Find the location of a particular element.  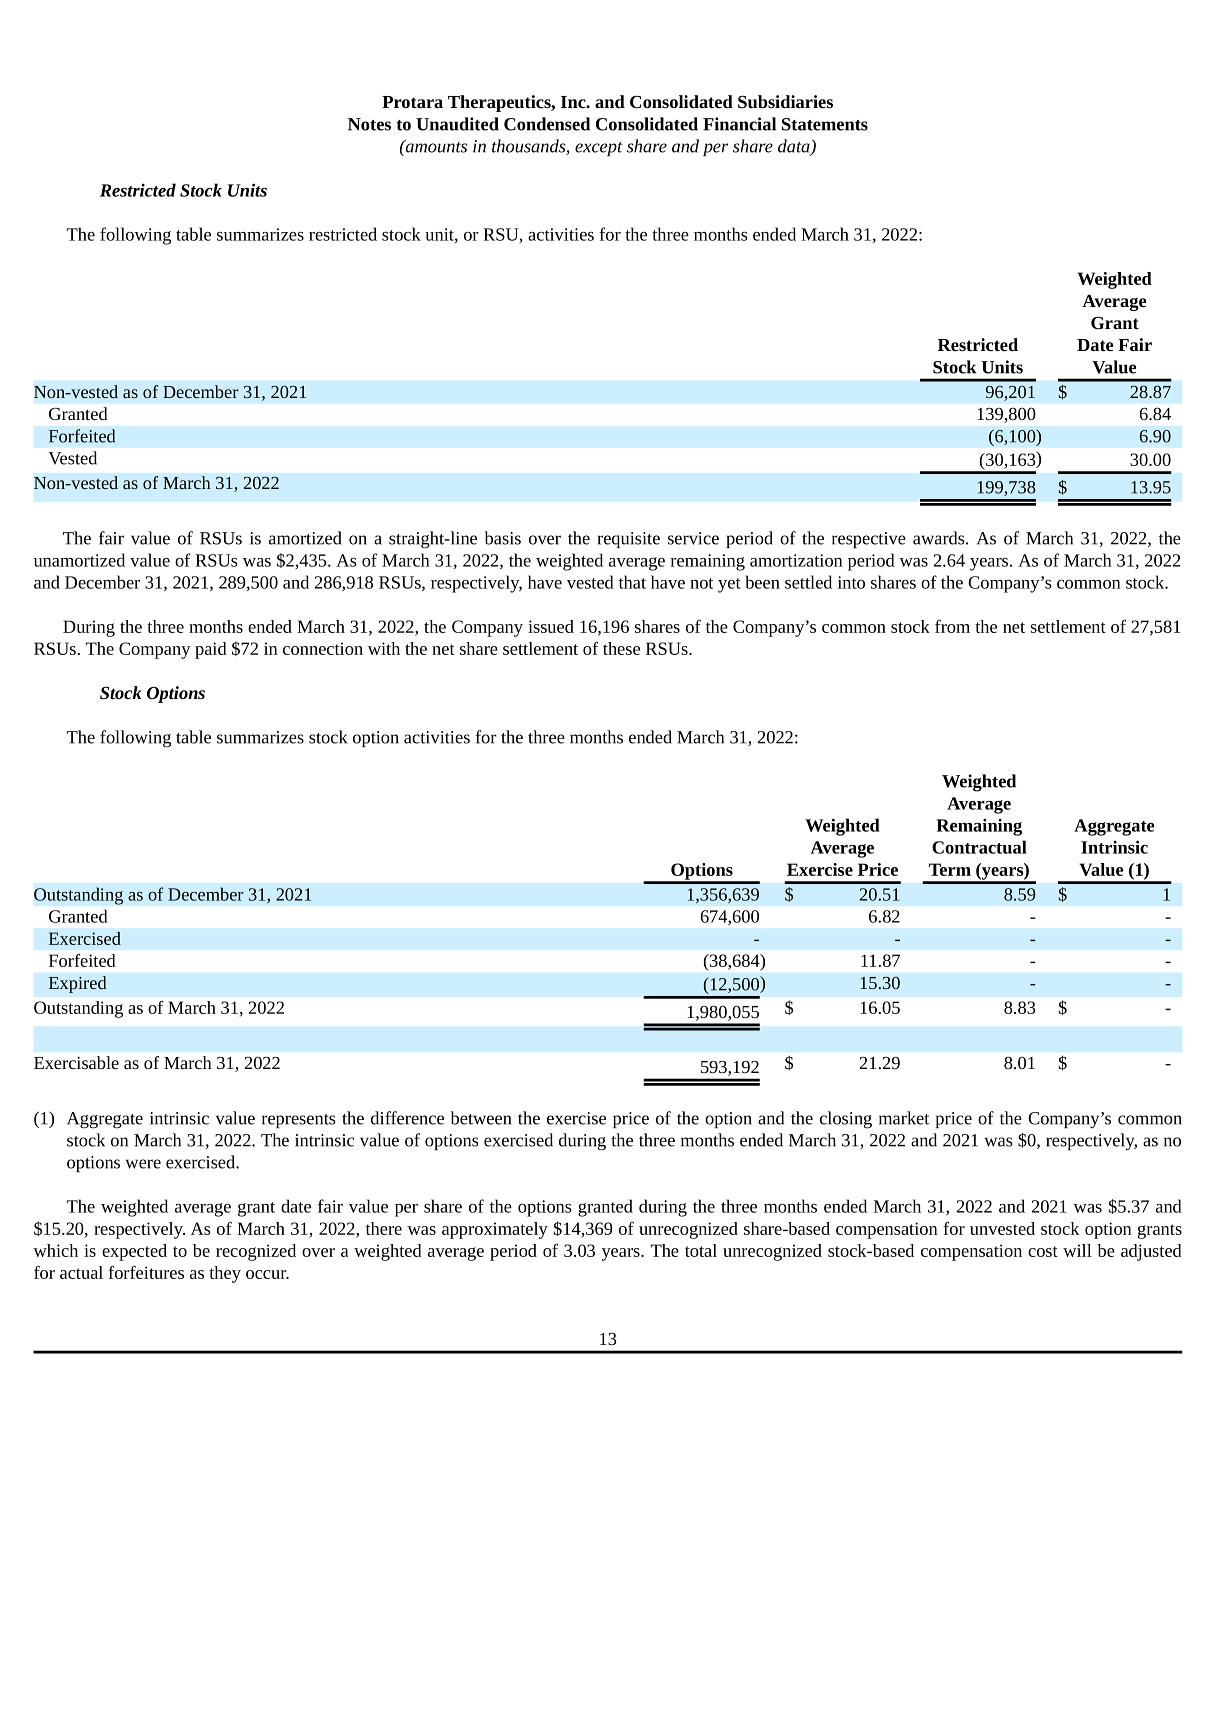

Notes is located at coordinates (369, 124).
